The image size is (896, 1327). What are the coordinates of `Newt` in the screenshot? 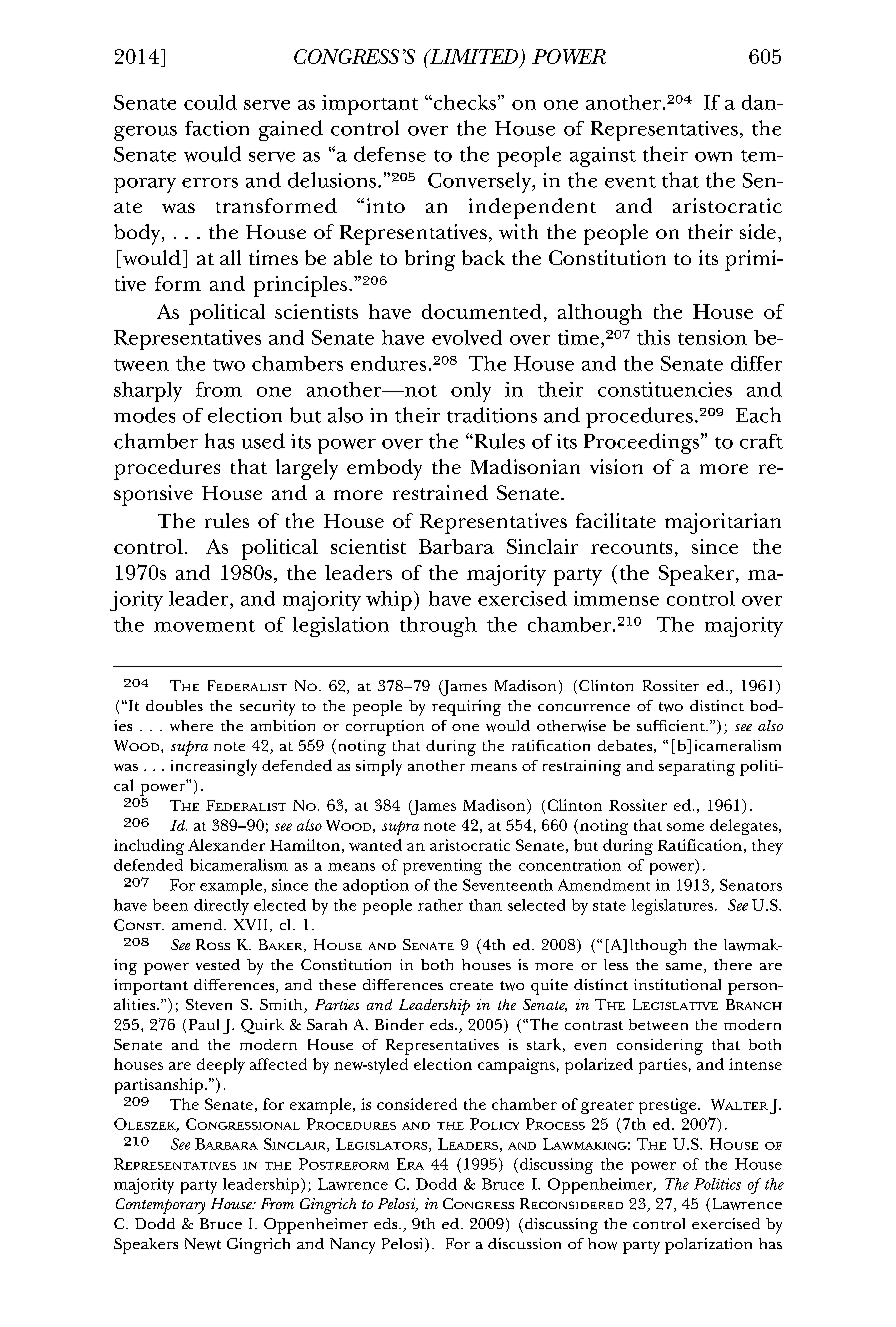 It's located at (203, 1244).
